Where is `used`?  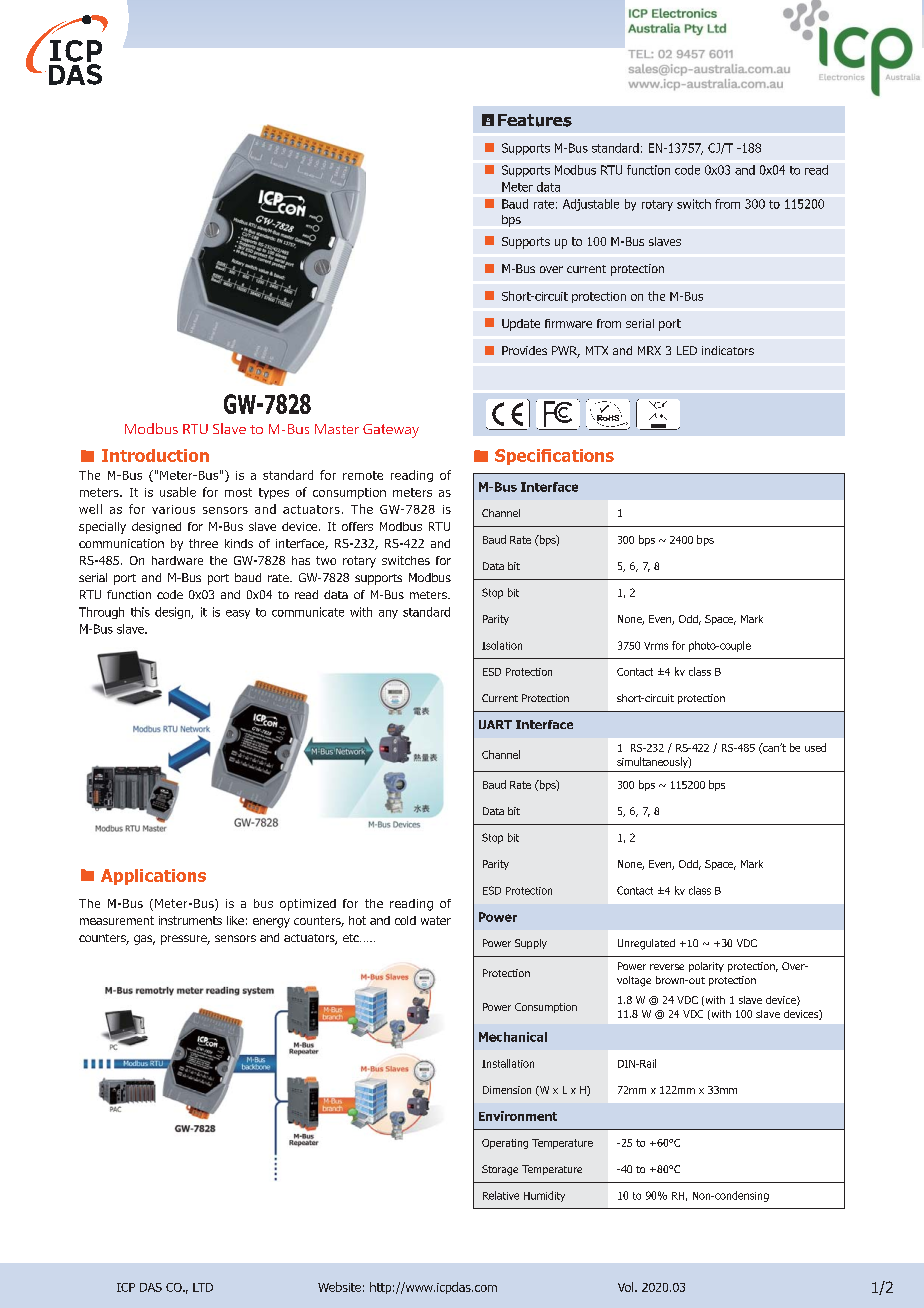
used is located at coordinates (815, 747).
